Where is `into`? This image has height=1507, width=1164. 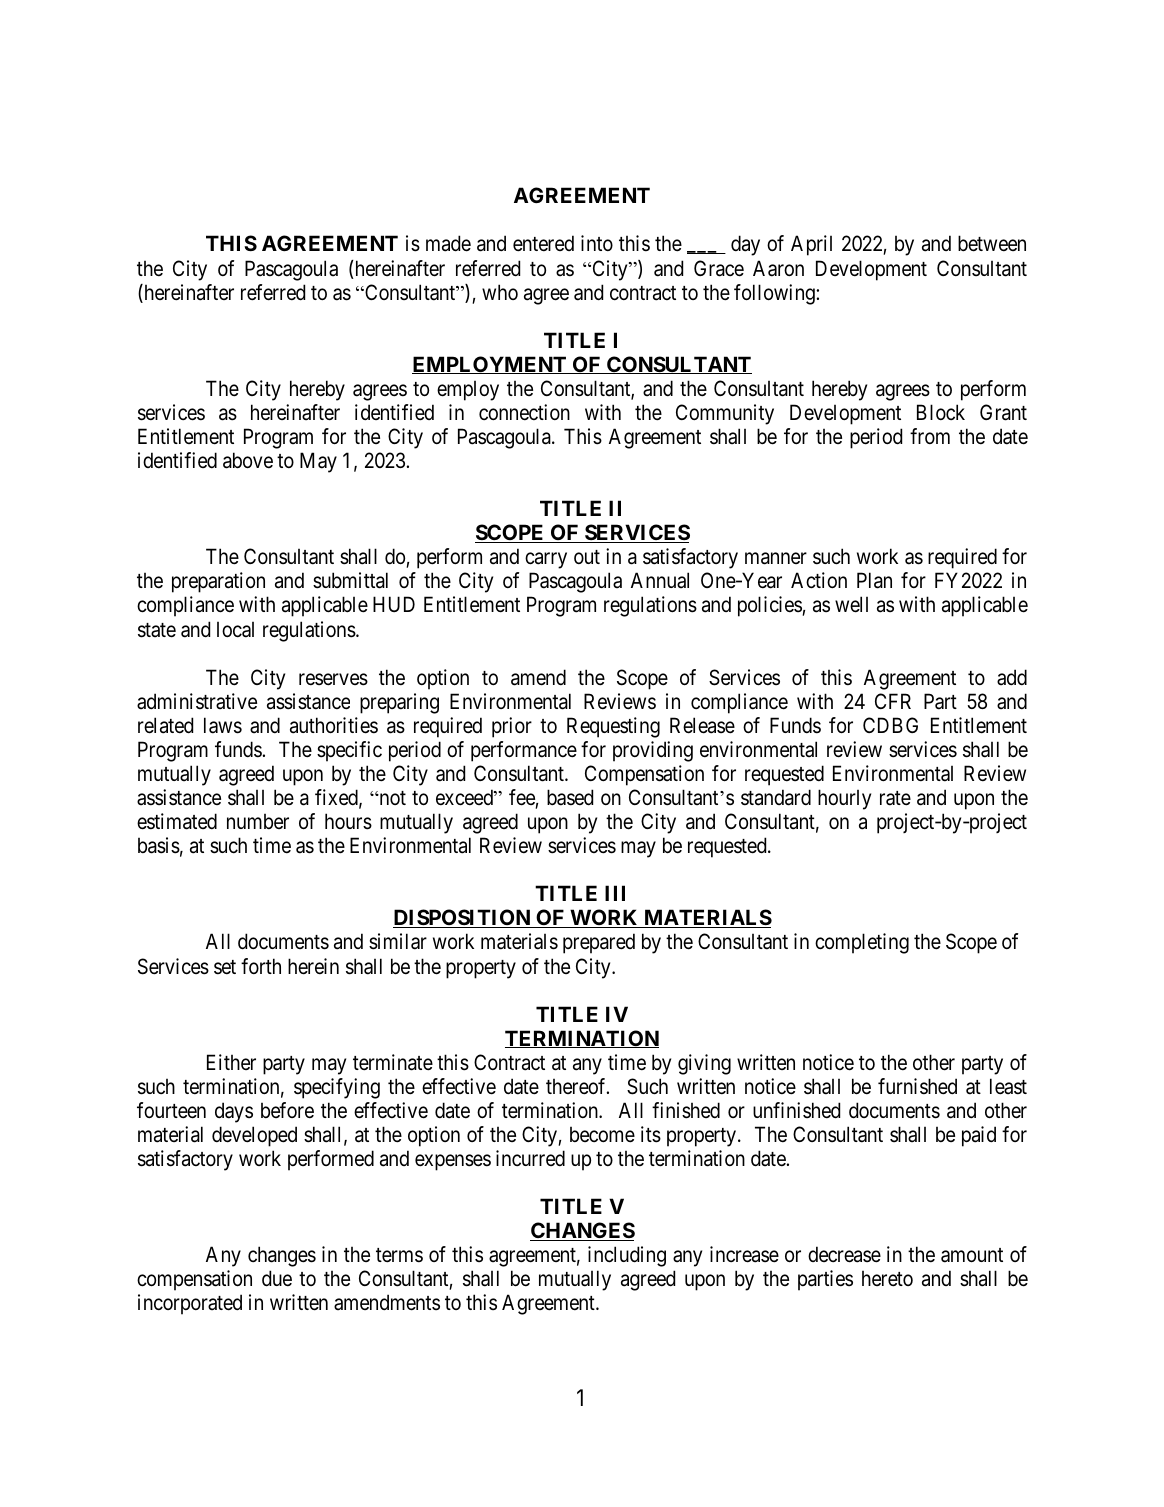
into is located at coordinates (597, 243).
